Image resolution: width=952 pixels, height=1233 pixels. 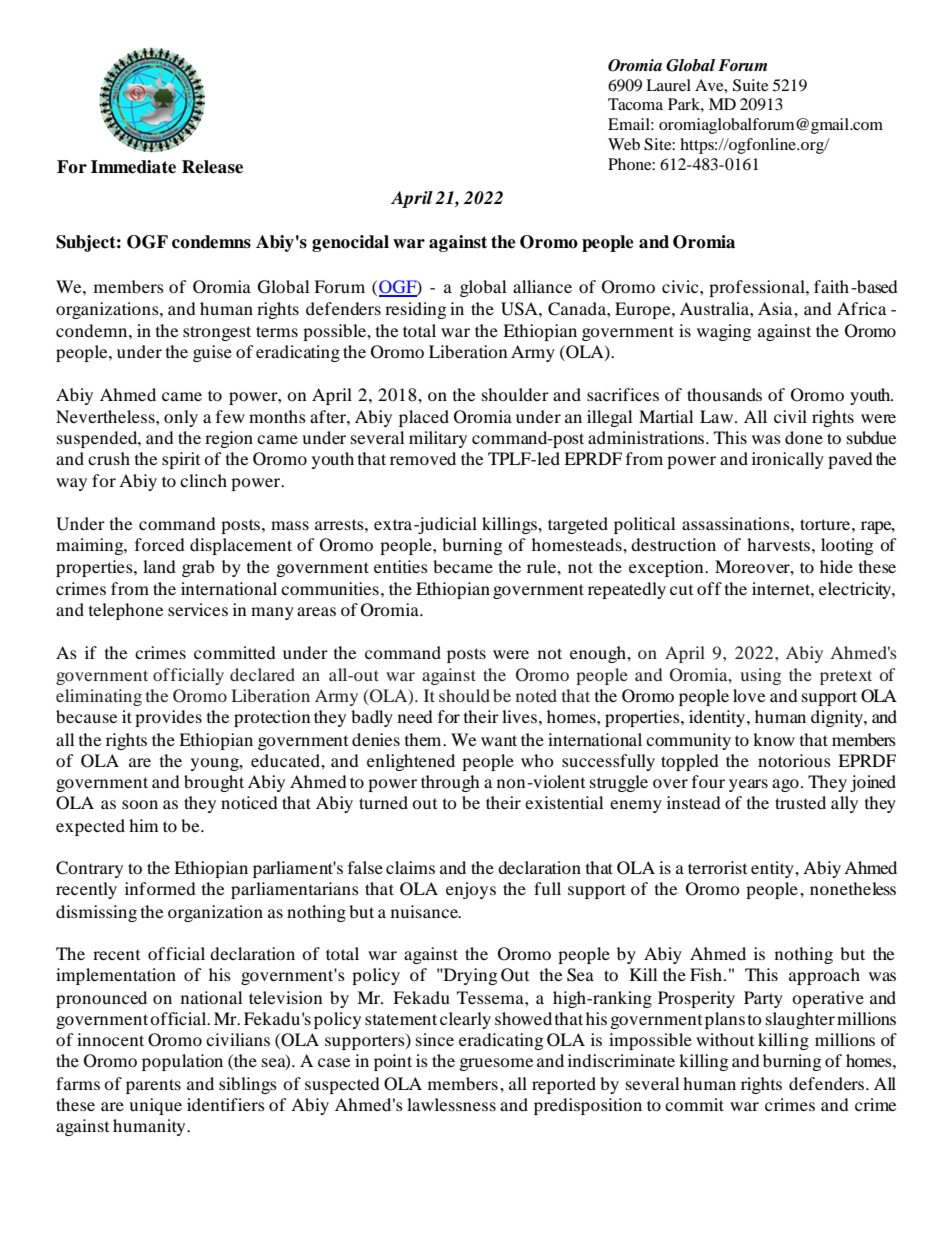 I want to click on Suite, so click(x=751, y=85).
